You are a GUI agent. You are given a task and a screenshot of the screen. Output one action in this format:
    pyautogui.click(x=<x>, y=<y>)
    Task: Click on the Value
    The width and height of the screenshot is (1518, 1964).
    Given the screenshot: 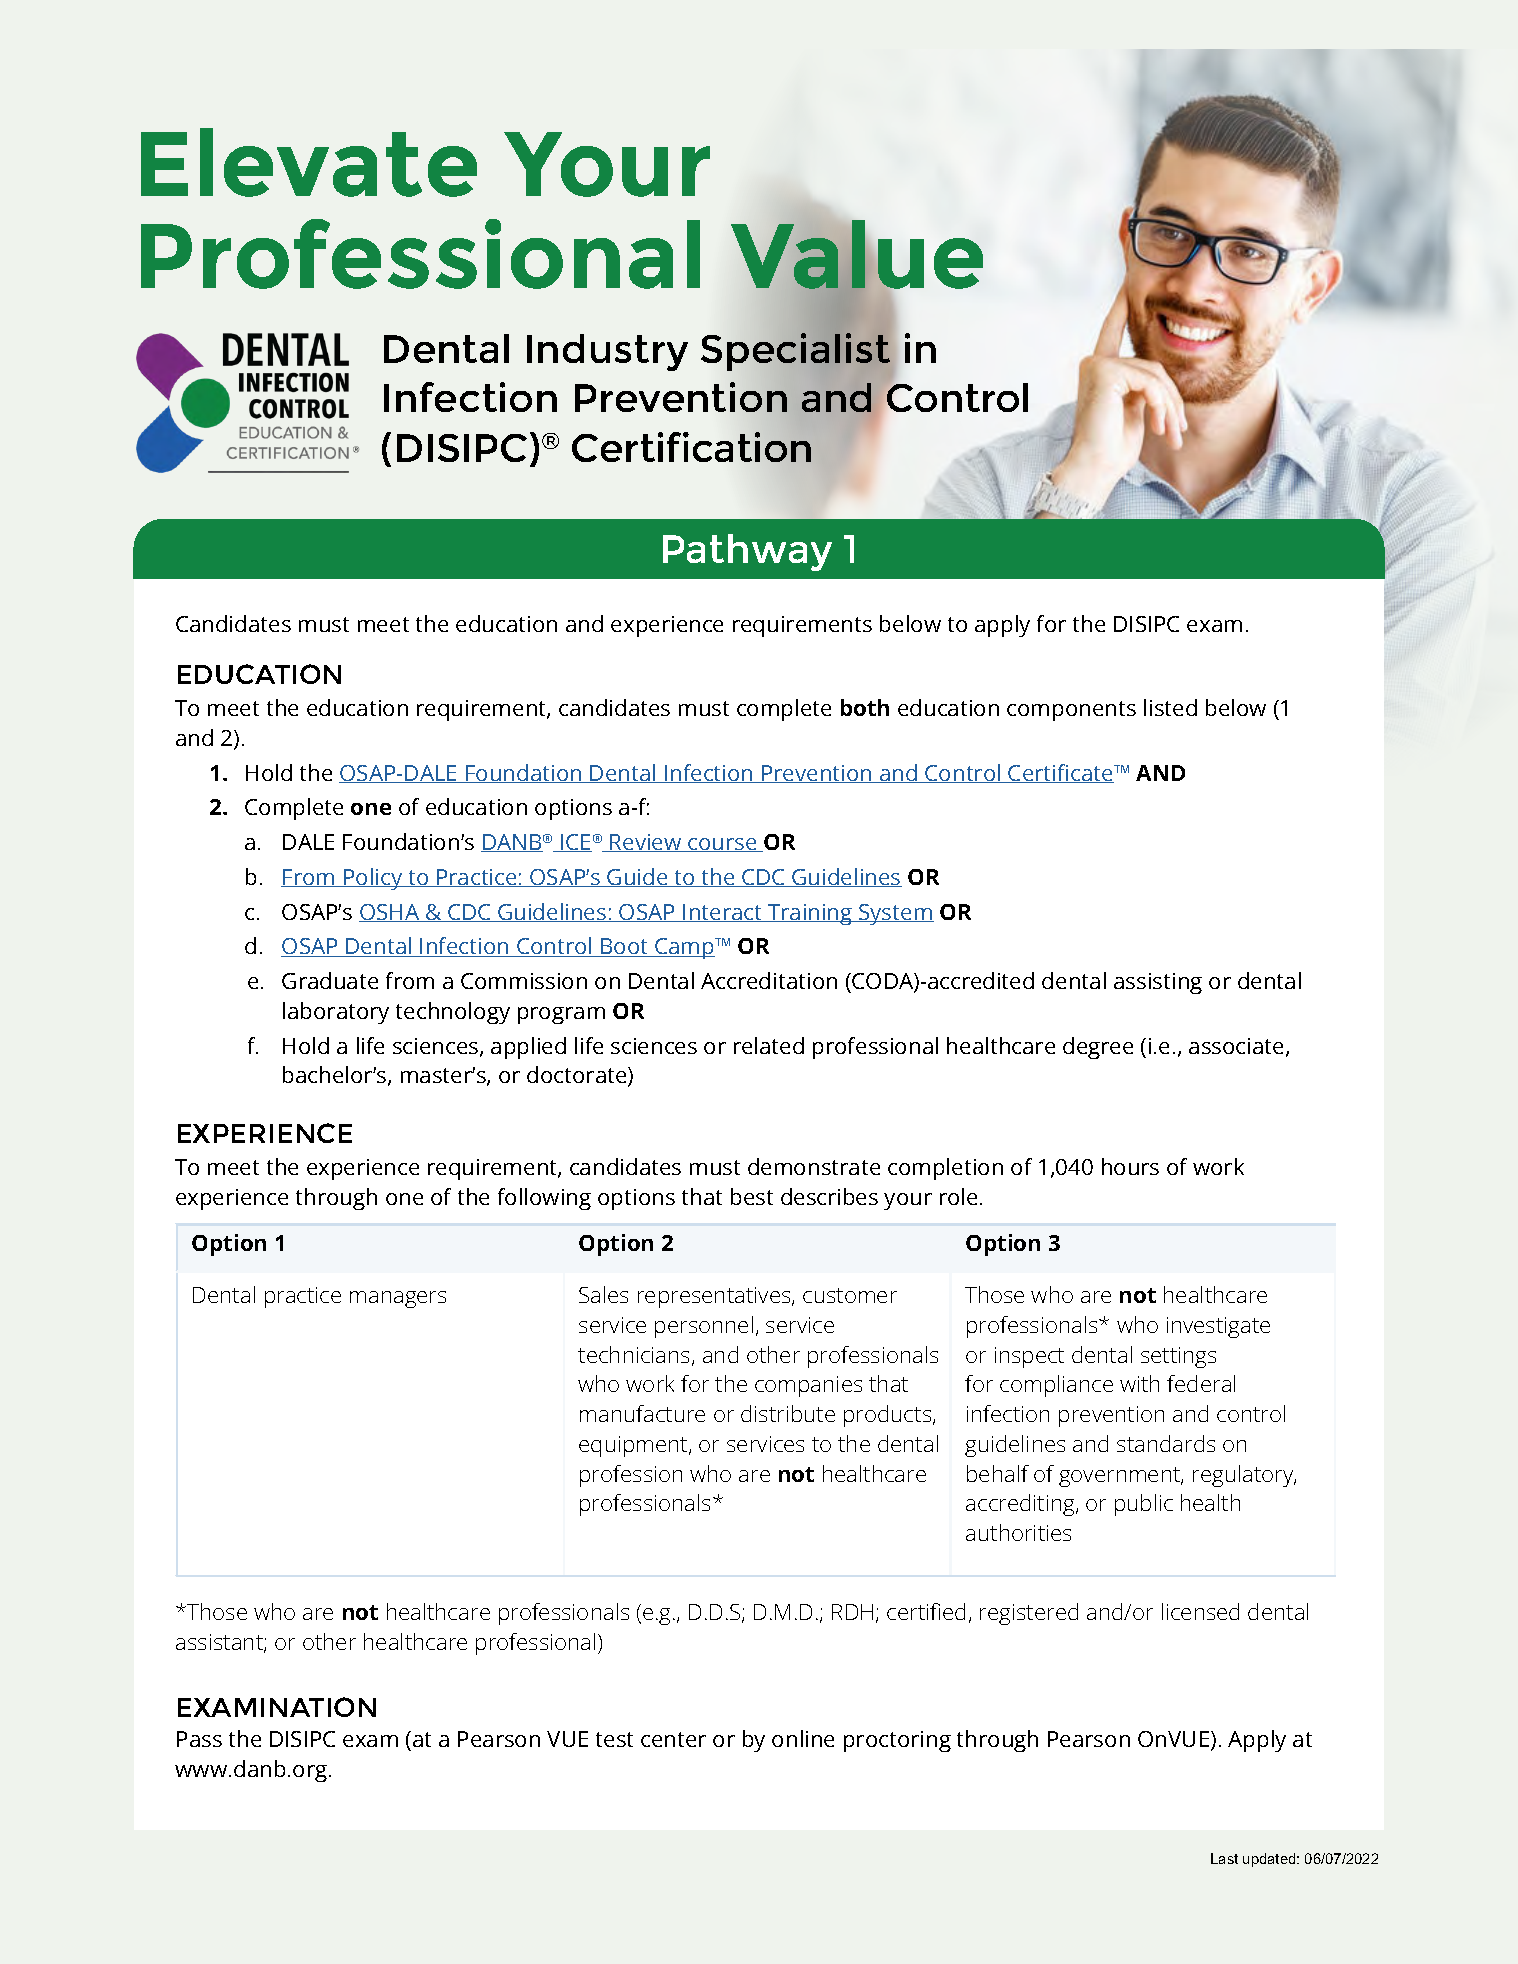 What is the action you would take?
    pyautogui.click(x=857, y=256)
